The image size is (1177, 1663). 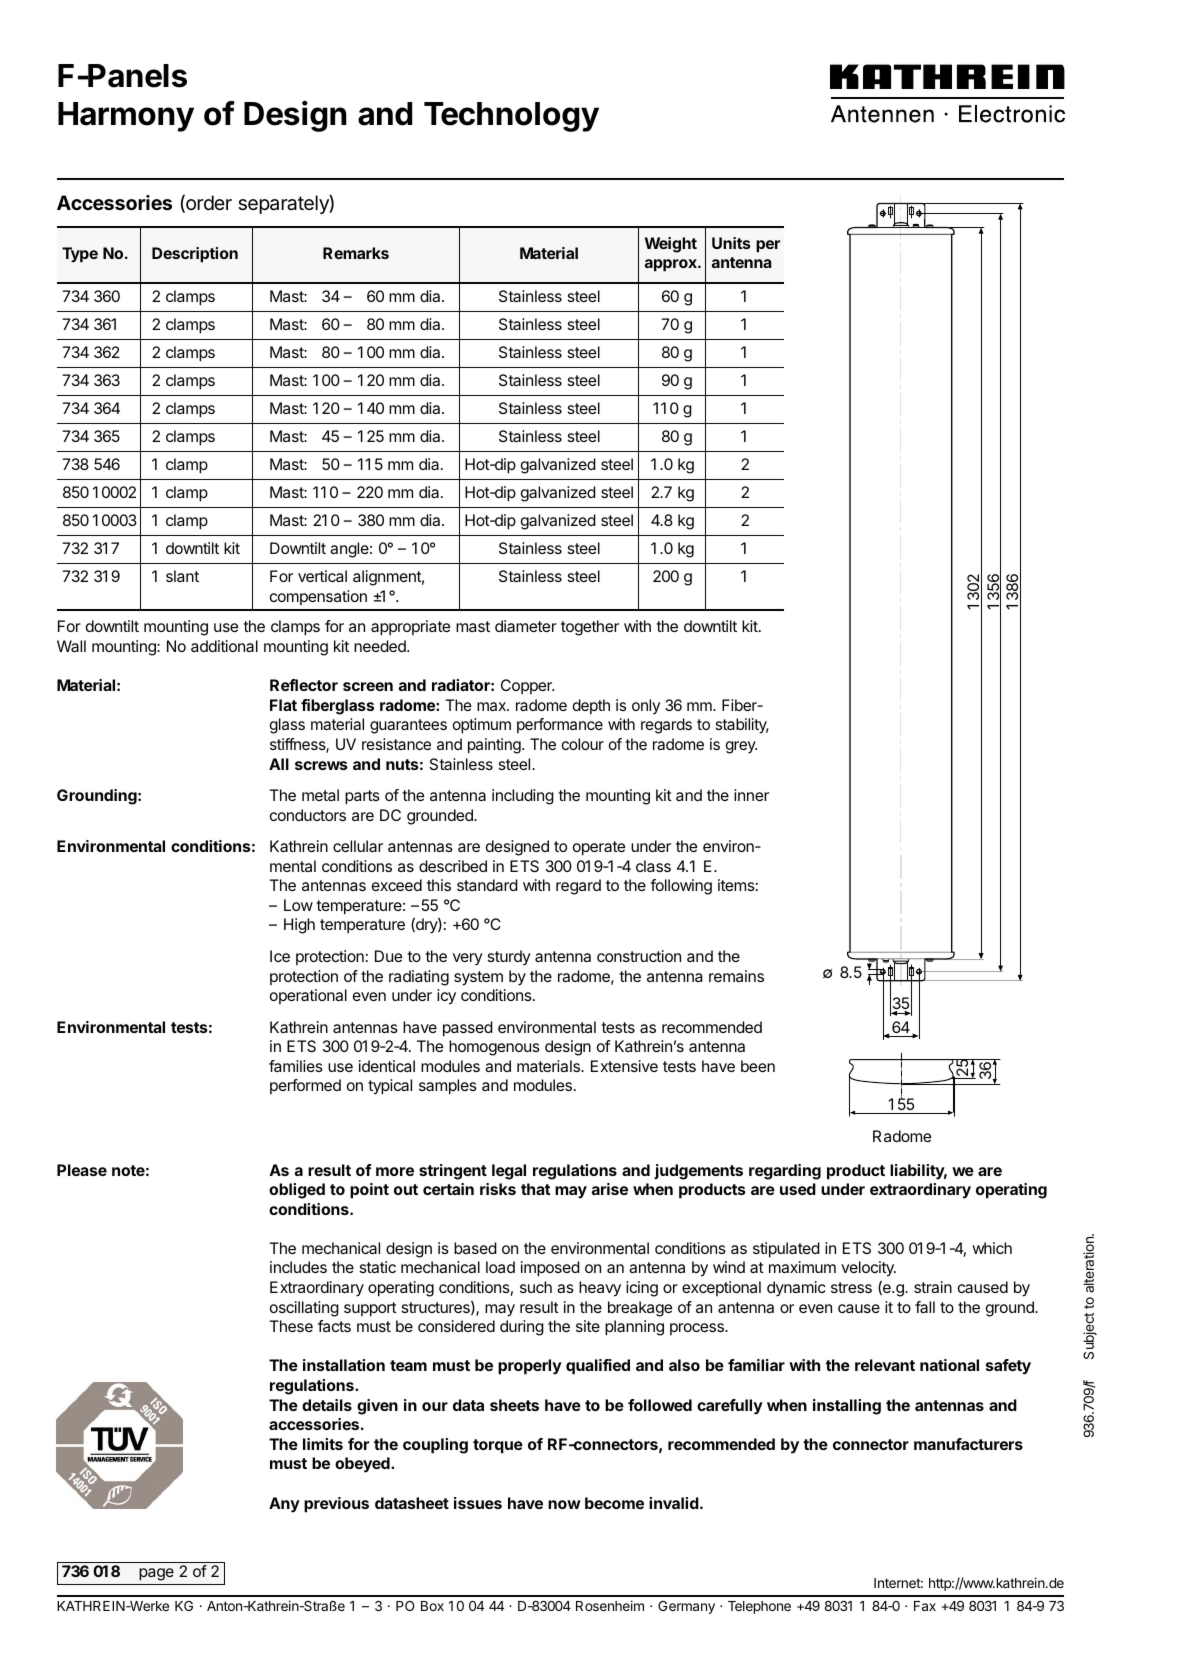 I want to click on Harmony, so click(x=126, y=117).
